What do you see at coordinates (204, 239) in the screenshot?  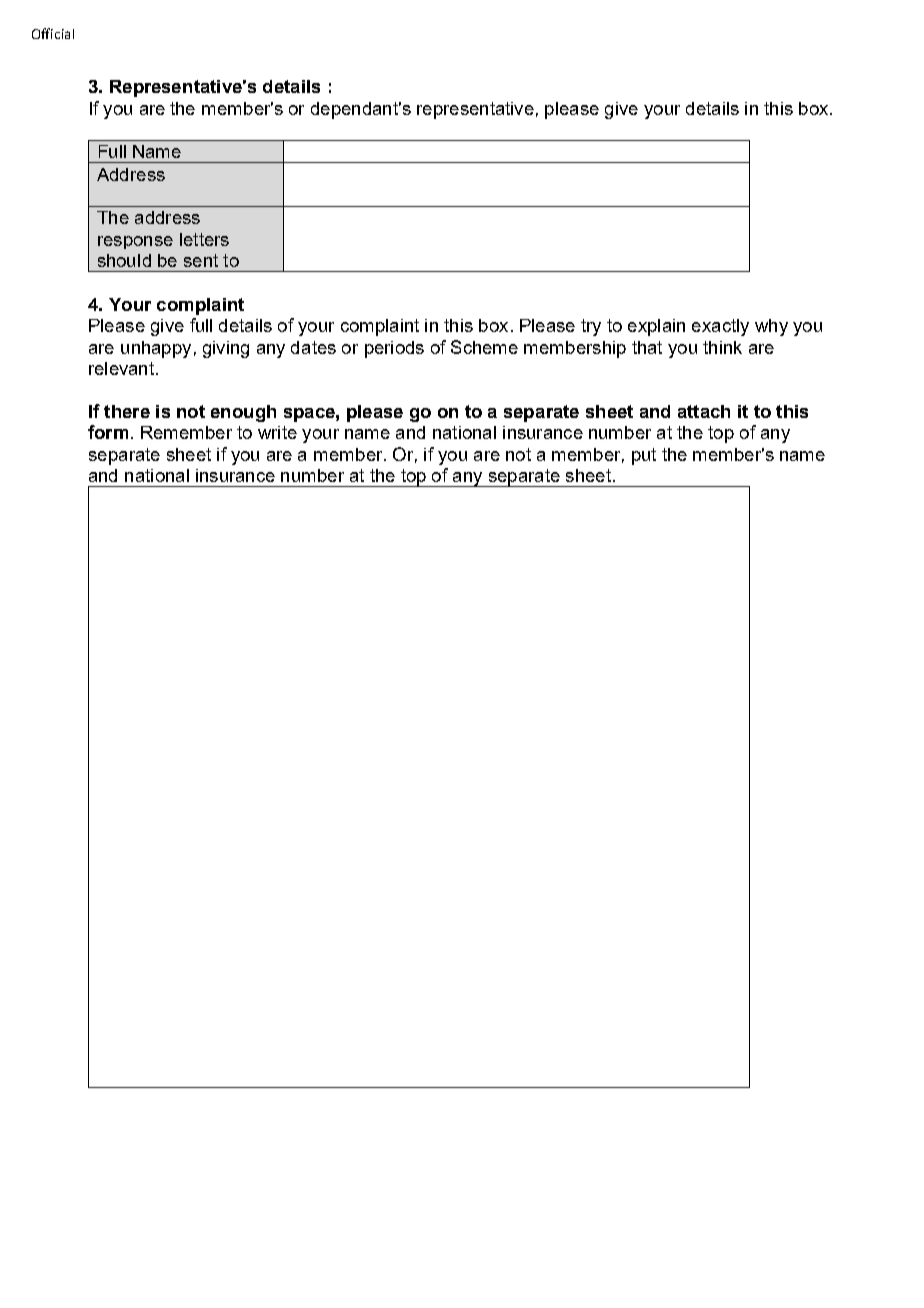 I see `letters` at bounding box center [204, 239].
